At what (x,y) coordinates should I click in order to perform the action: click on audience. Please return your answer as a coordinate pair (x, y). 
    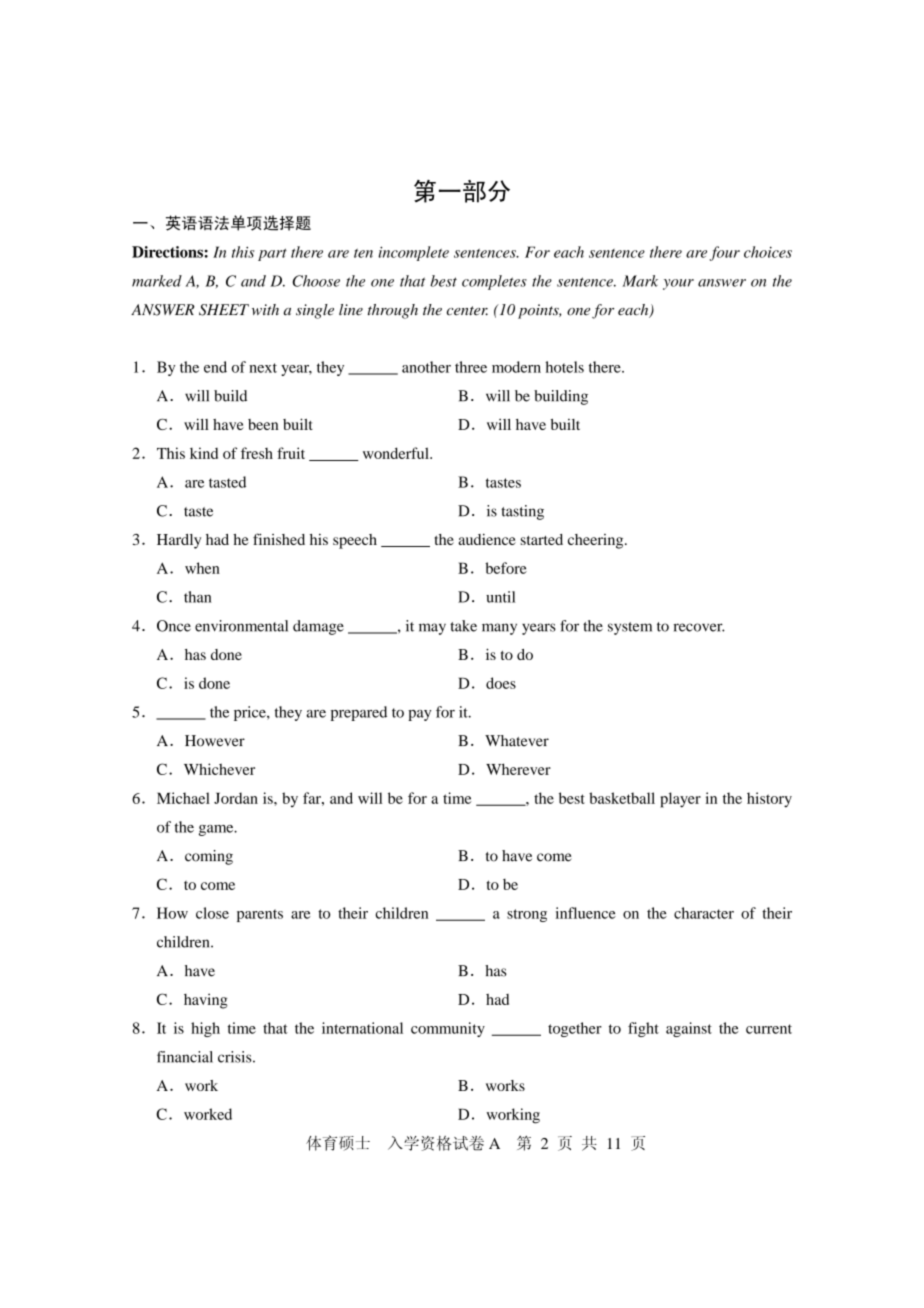
    Looking at the image, I should click on (487, 539).
